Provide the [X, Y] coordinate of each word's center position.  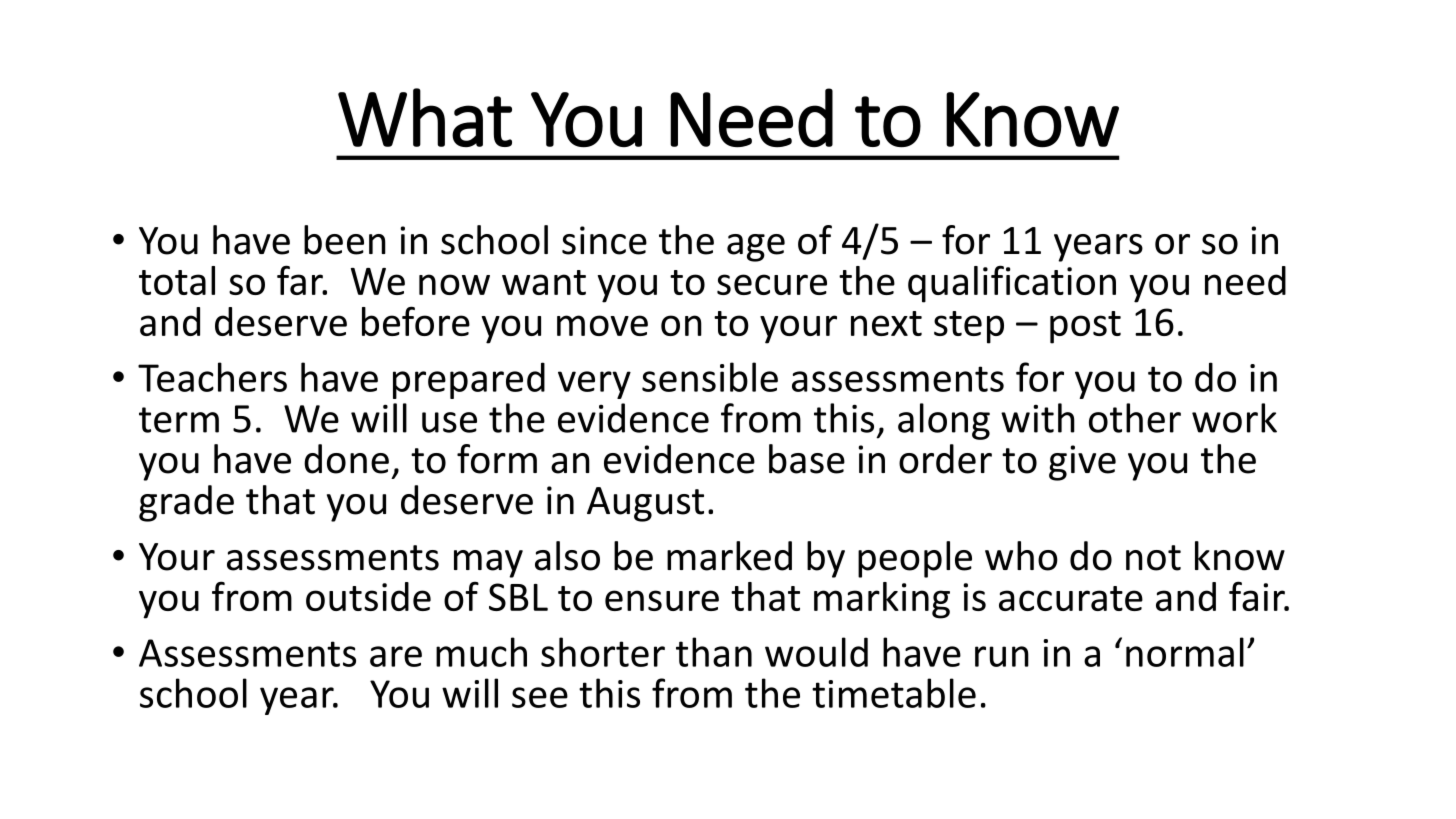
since [604, 240]
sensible [710, 377]
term [179, 420]
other [1135, 418]
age [756, 248]
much [481, 652]
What [425, 117]
